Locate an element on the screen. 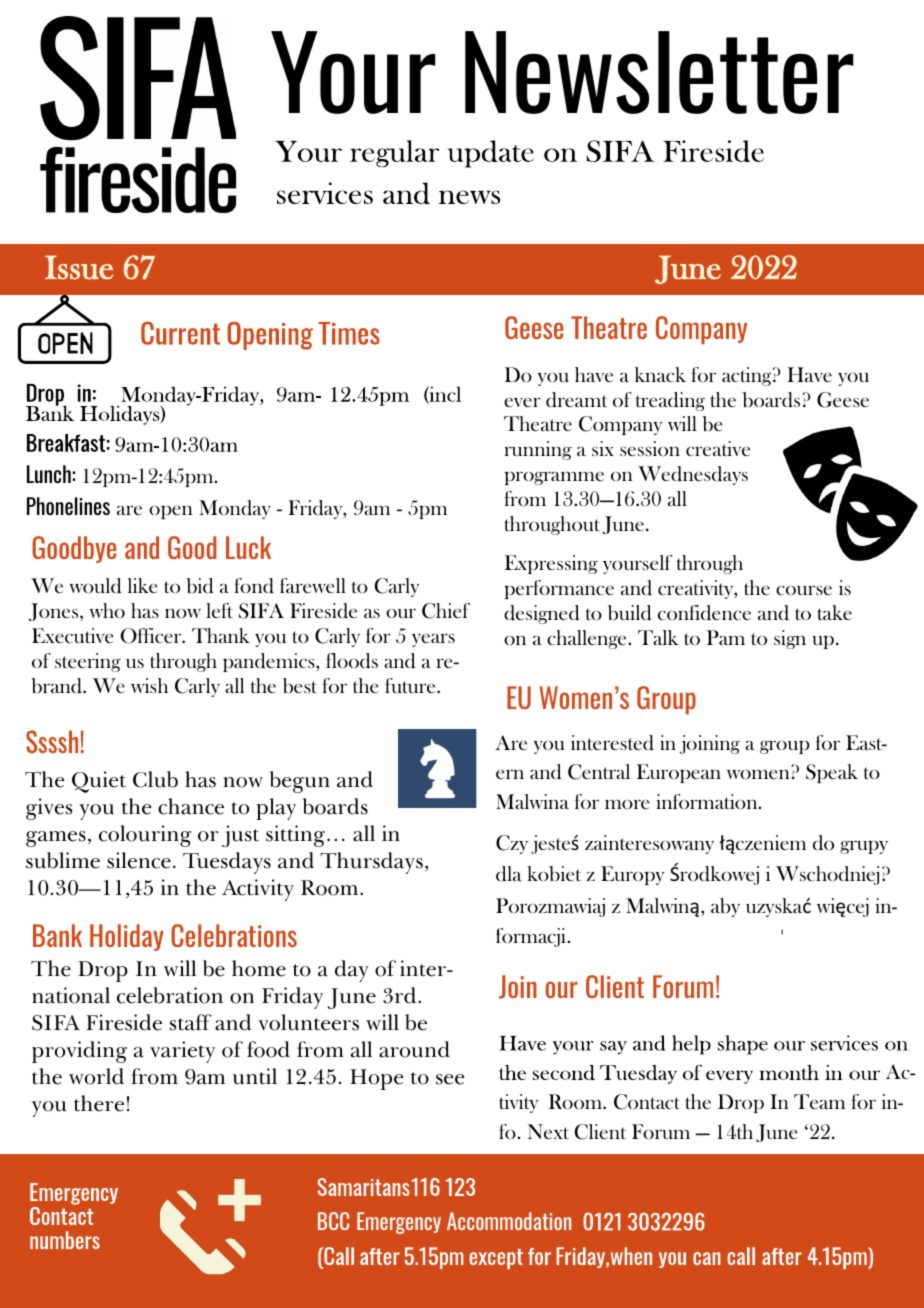  Emergency is located at coordinates (399, 1223).
